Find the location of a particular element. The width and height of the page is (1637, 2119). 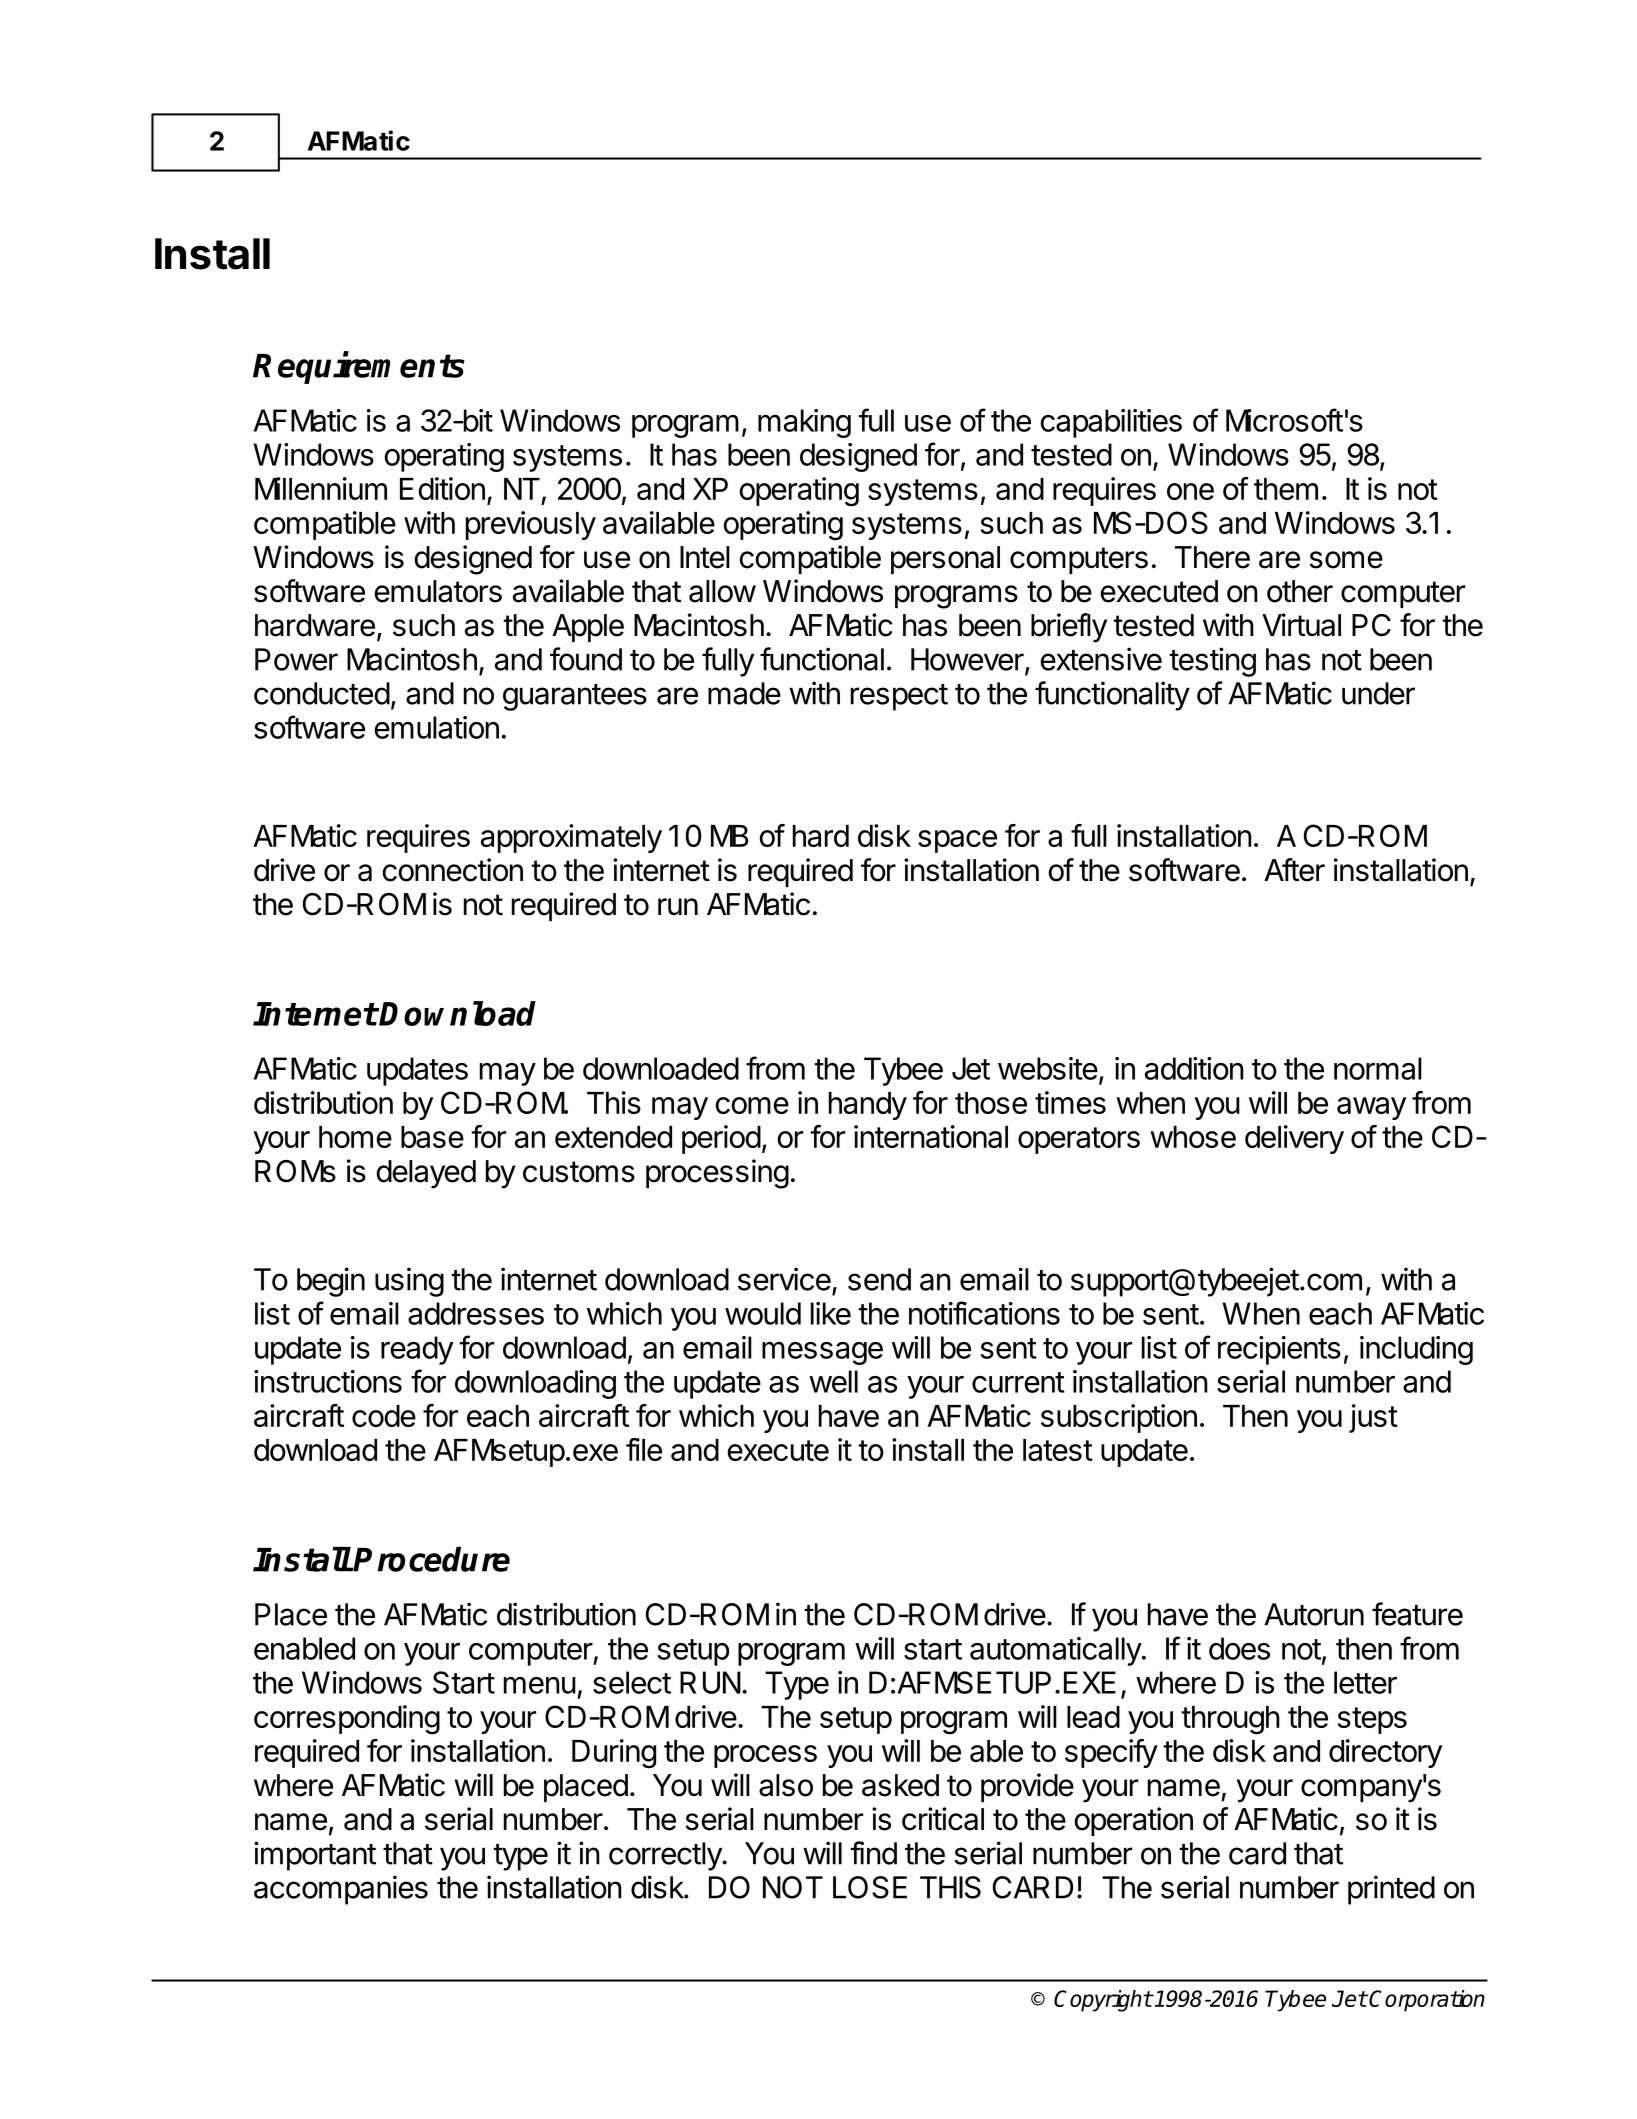

printed is located at coordinates (1391, 1890).
